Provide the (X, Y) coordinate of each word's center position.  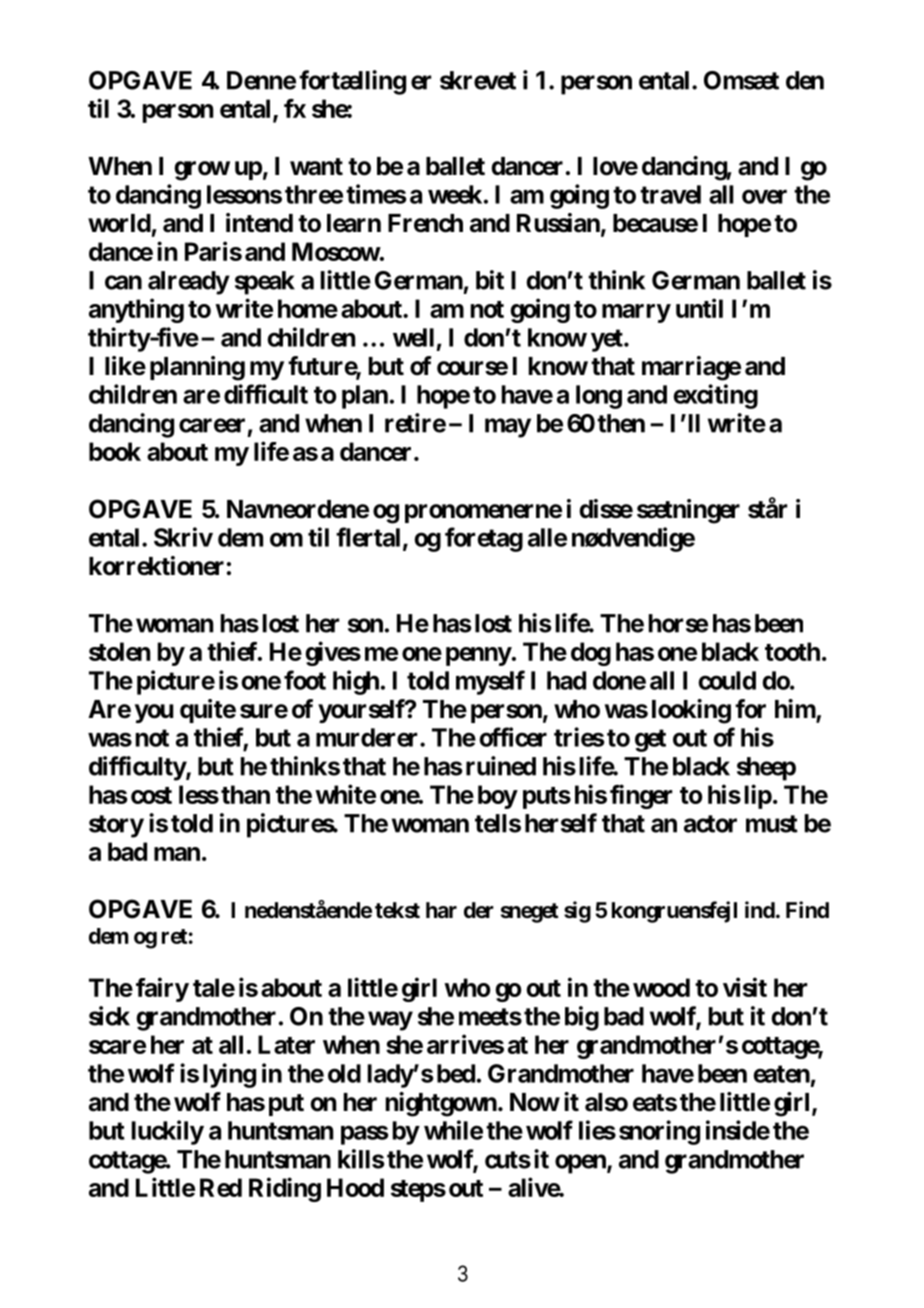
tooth (792, 651)
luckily (168, 1132)
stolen (119, 651)
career (212, 425)
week (455, 194)
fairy (162, 989)
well (413, 337)
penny (479, 656)
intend (259, 223)
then (621, 423)
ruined (501, 766)
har (441, 910)
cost (151, 795)
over (764, 196)
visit (745, 987)
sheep (766, 769)
